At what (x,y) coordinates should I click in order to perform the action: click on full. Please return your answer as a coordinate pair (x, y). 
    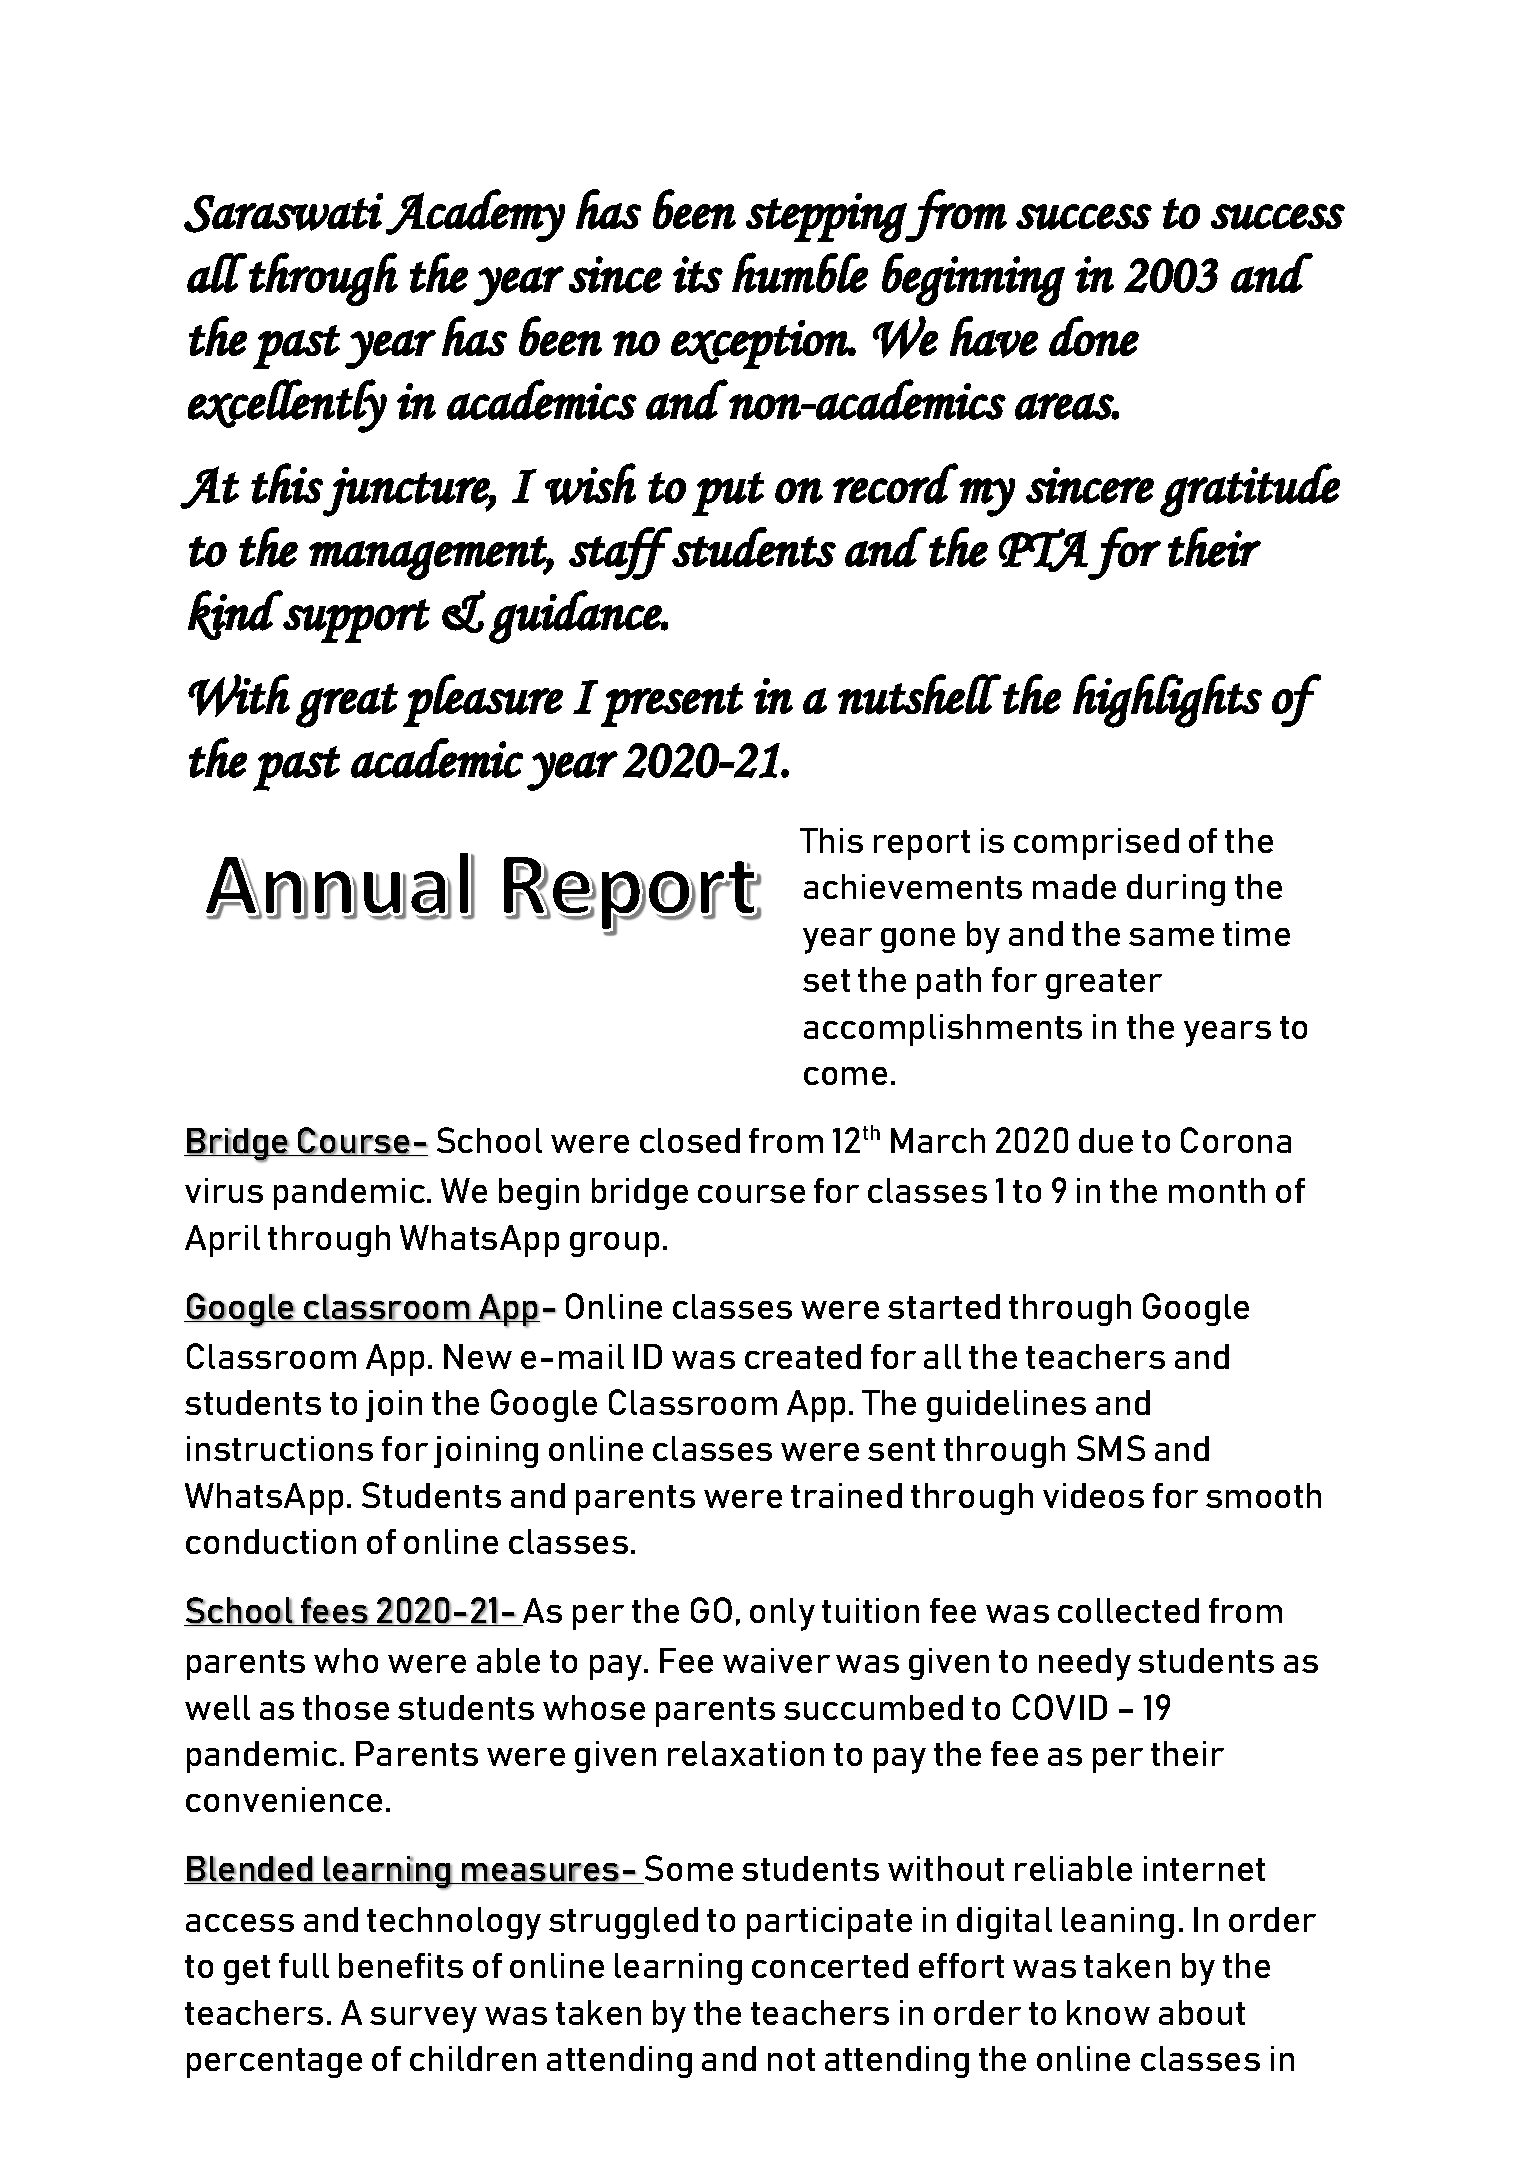
    Looking at the image, I should click on (304, 1965).
